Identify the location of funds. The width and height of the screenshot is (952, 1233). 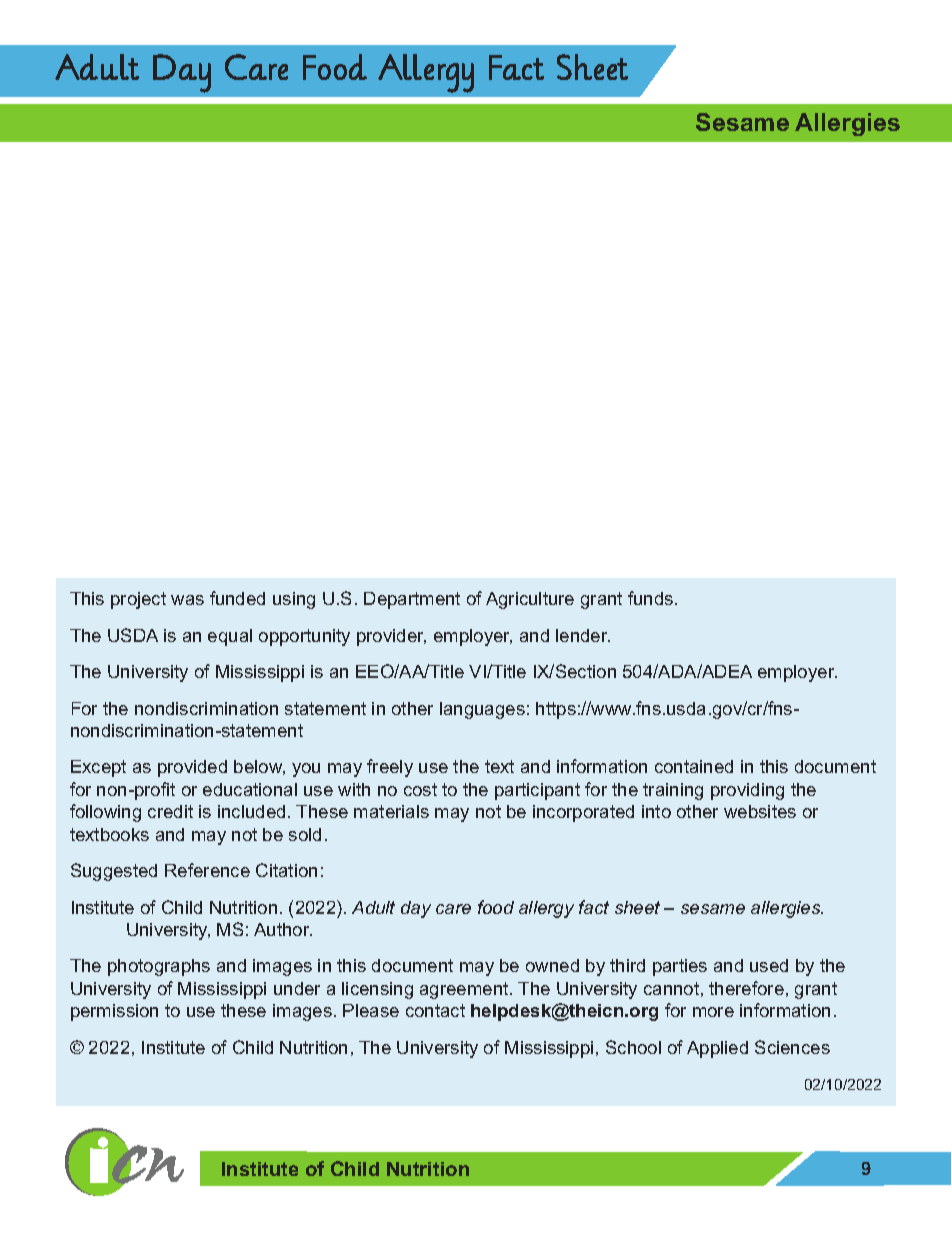
(652, 598).
